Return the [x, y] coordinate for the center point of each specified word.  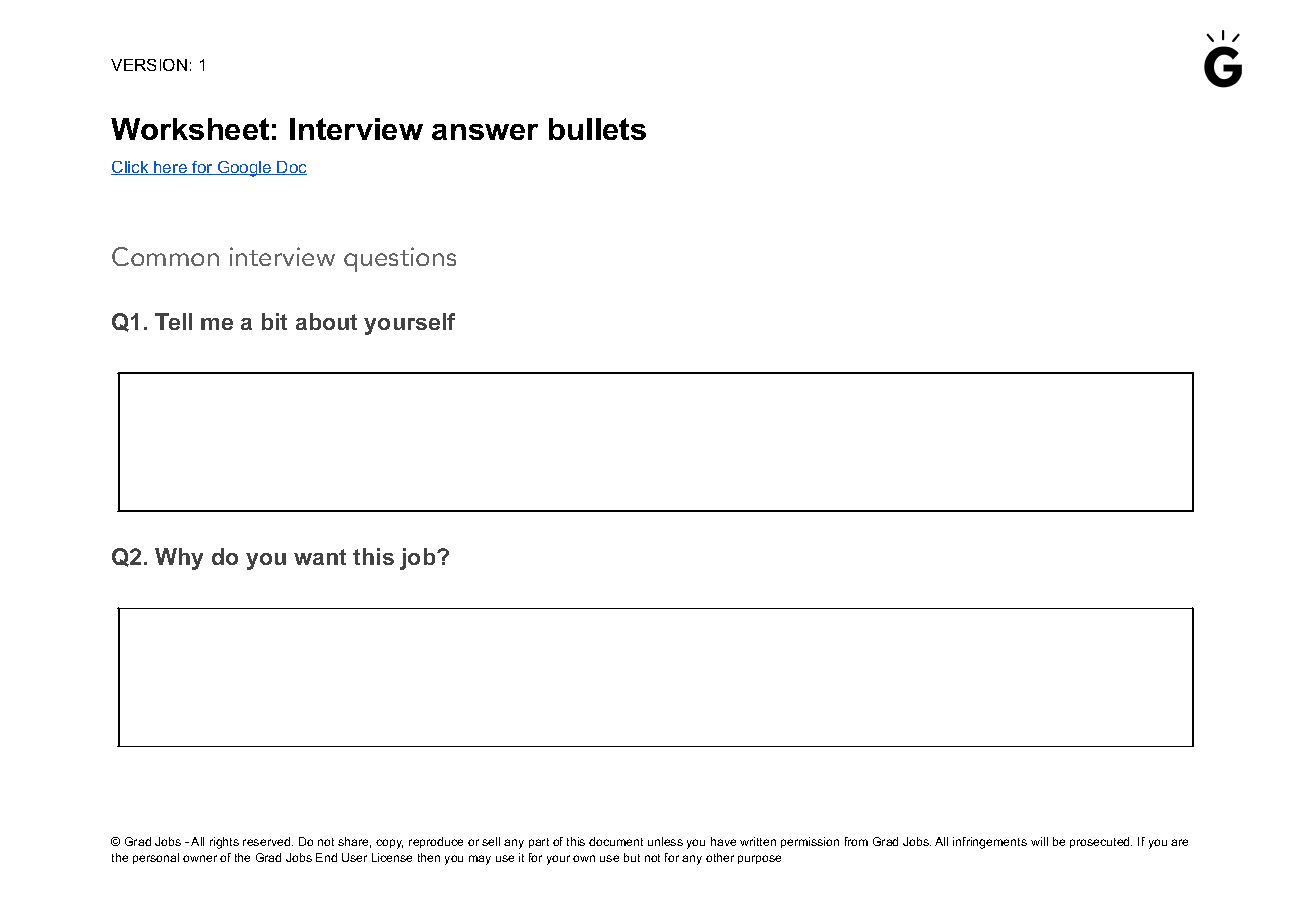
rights [224, 843]
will [1039, 841]
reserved [268, 841]
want [320, 557]
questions [400, 259]
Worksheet [190, 129]
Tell [173, 321]
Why [179, 559]
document [616, 841]
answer [485, 132]
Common [165, 256]
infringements [990, 843]
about [326, 321]
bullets [597, 129]
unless [665, 841]
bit [274, 321]
